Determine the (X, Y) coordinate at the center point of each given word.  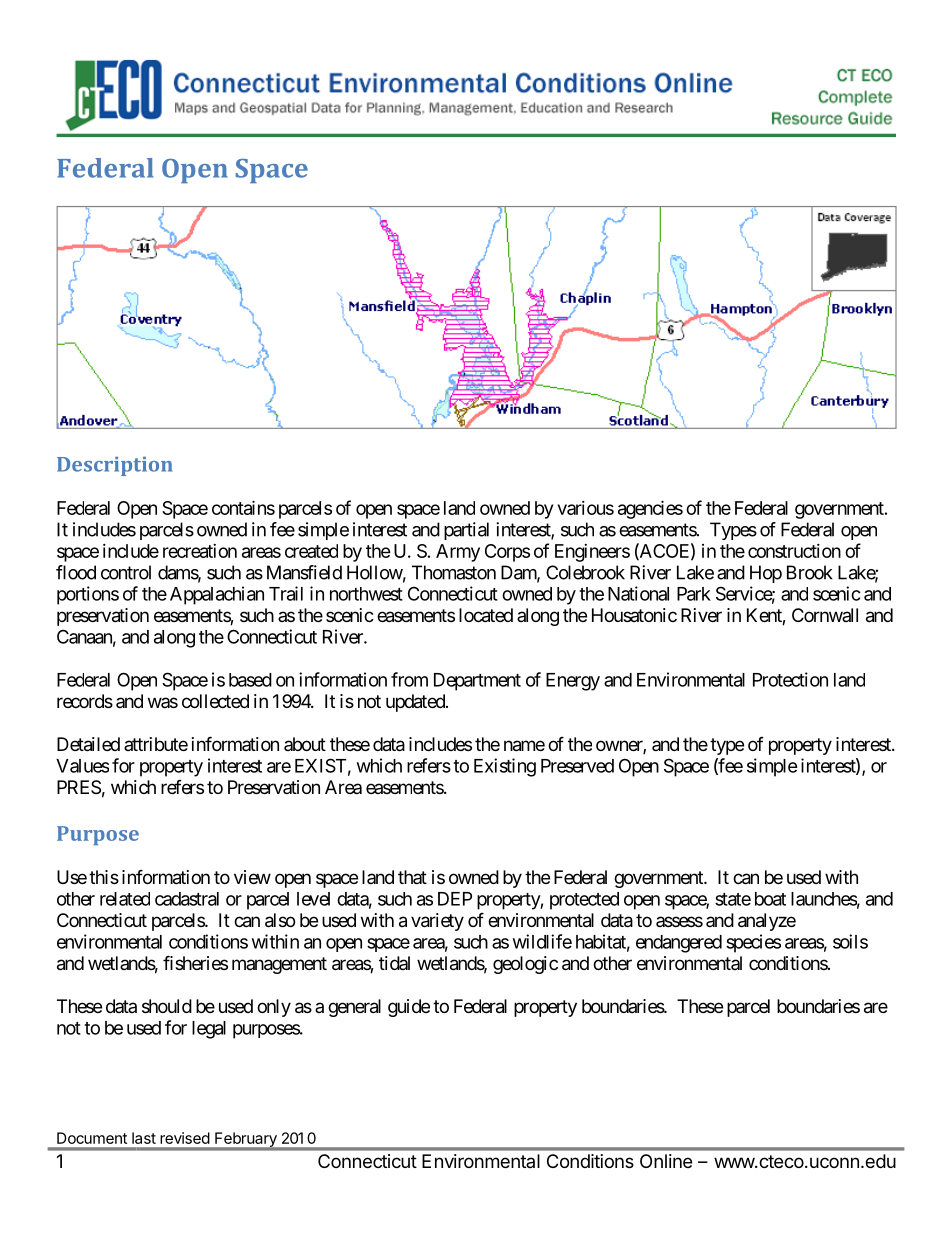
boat (770, 899)
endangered (679, 944)
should (167, 1006)
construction (794, 551)
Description (114, 466)
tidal (394, 963)
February (246, 1140)
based (250, 680)
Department (477, 682)
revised (185, 1138)
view (252, 877)
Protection (790, 679)
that (412, 877)
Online (666, 1161)
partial (466, 531)
